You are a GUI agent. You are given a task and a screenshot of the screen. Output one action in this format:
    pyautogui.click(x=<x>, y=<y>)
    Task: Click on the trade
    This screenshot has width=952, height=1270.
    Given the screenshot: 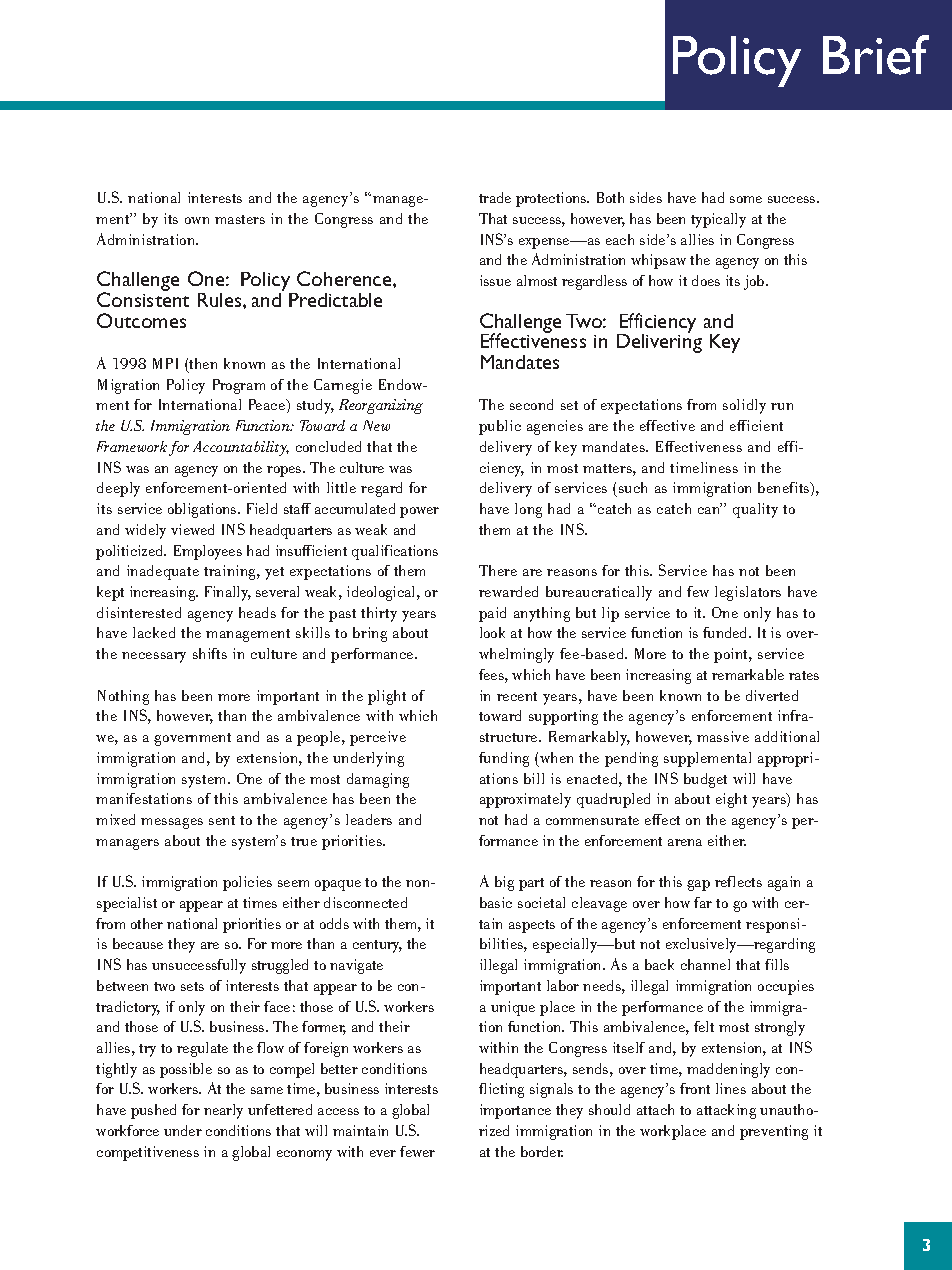 What is the action you would take?
    pyautogui.click(x=495, y=197)
